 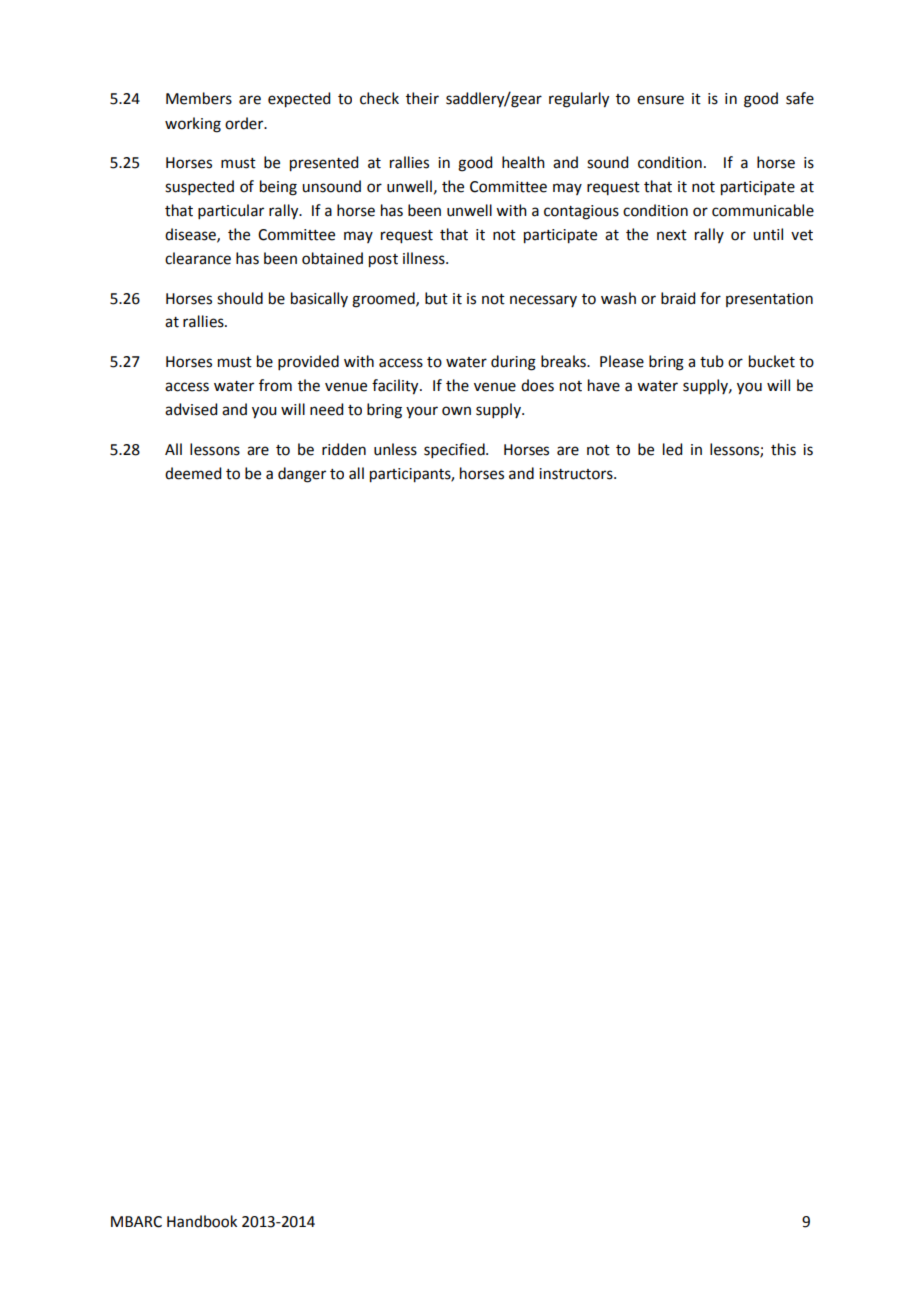 What do you see at coordinates (783, 449) in the screenshot?
I see `this` at bounding box center [783, 449].
